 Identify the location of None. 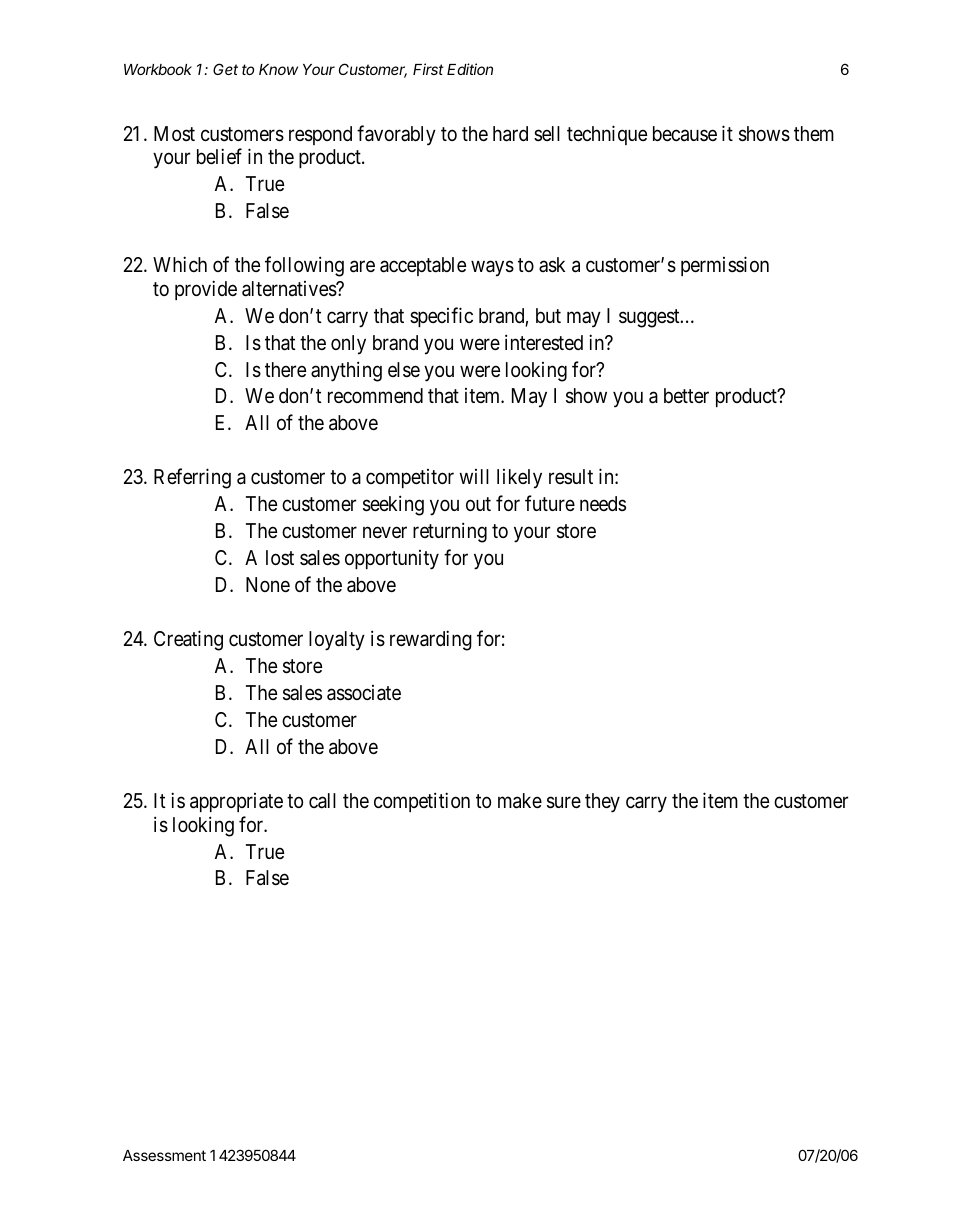
(268, 584).
